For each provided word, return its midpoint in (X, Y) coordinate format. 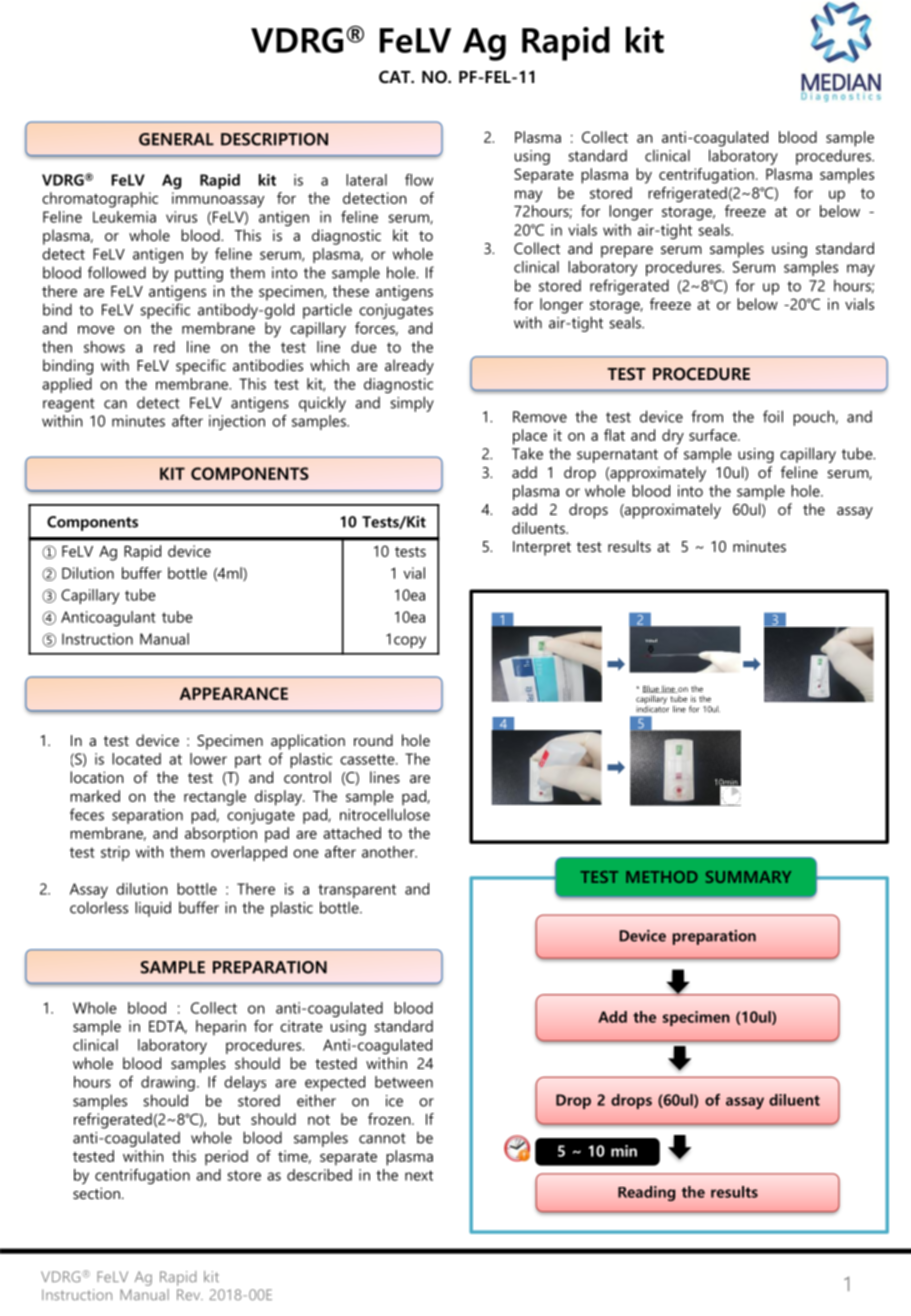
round (373, 740)
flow (419, 180)
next (419, 1175)
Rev (190, 1294)
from (707, 416)
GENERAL (176, 139)
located (136, 759)
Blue (651, 689)
